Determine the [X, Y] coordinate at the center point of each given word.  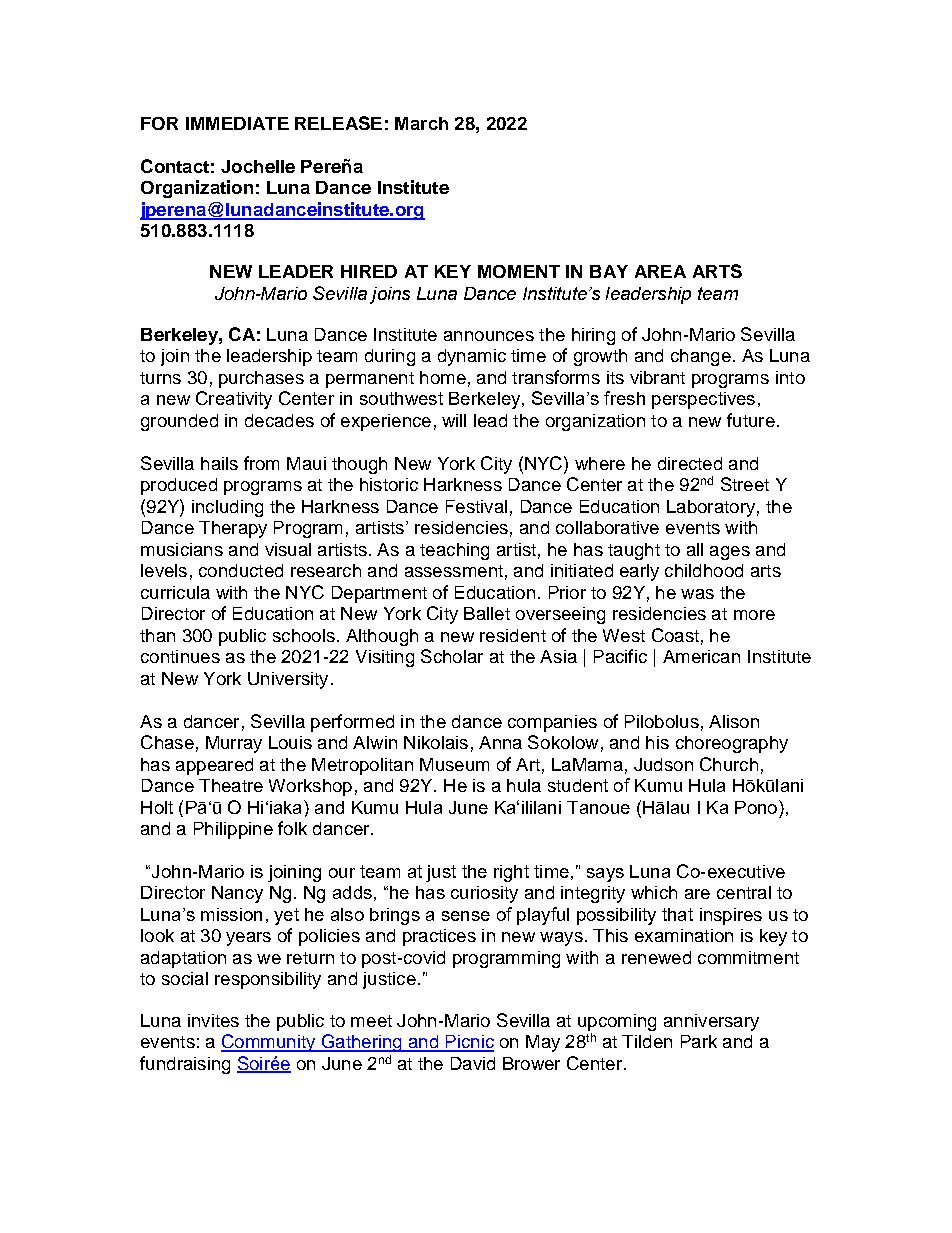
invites [213, 1020]
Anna [500, 742]
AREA [660, 271]
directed [690, 463]
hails [219, 463]
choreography [732, 744]
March [421, 123]
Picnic [468, 1043]
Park [699, 1041]
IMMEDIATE [237, 123]
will [454, 420]
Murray [234, 744]
